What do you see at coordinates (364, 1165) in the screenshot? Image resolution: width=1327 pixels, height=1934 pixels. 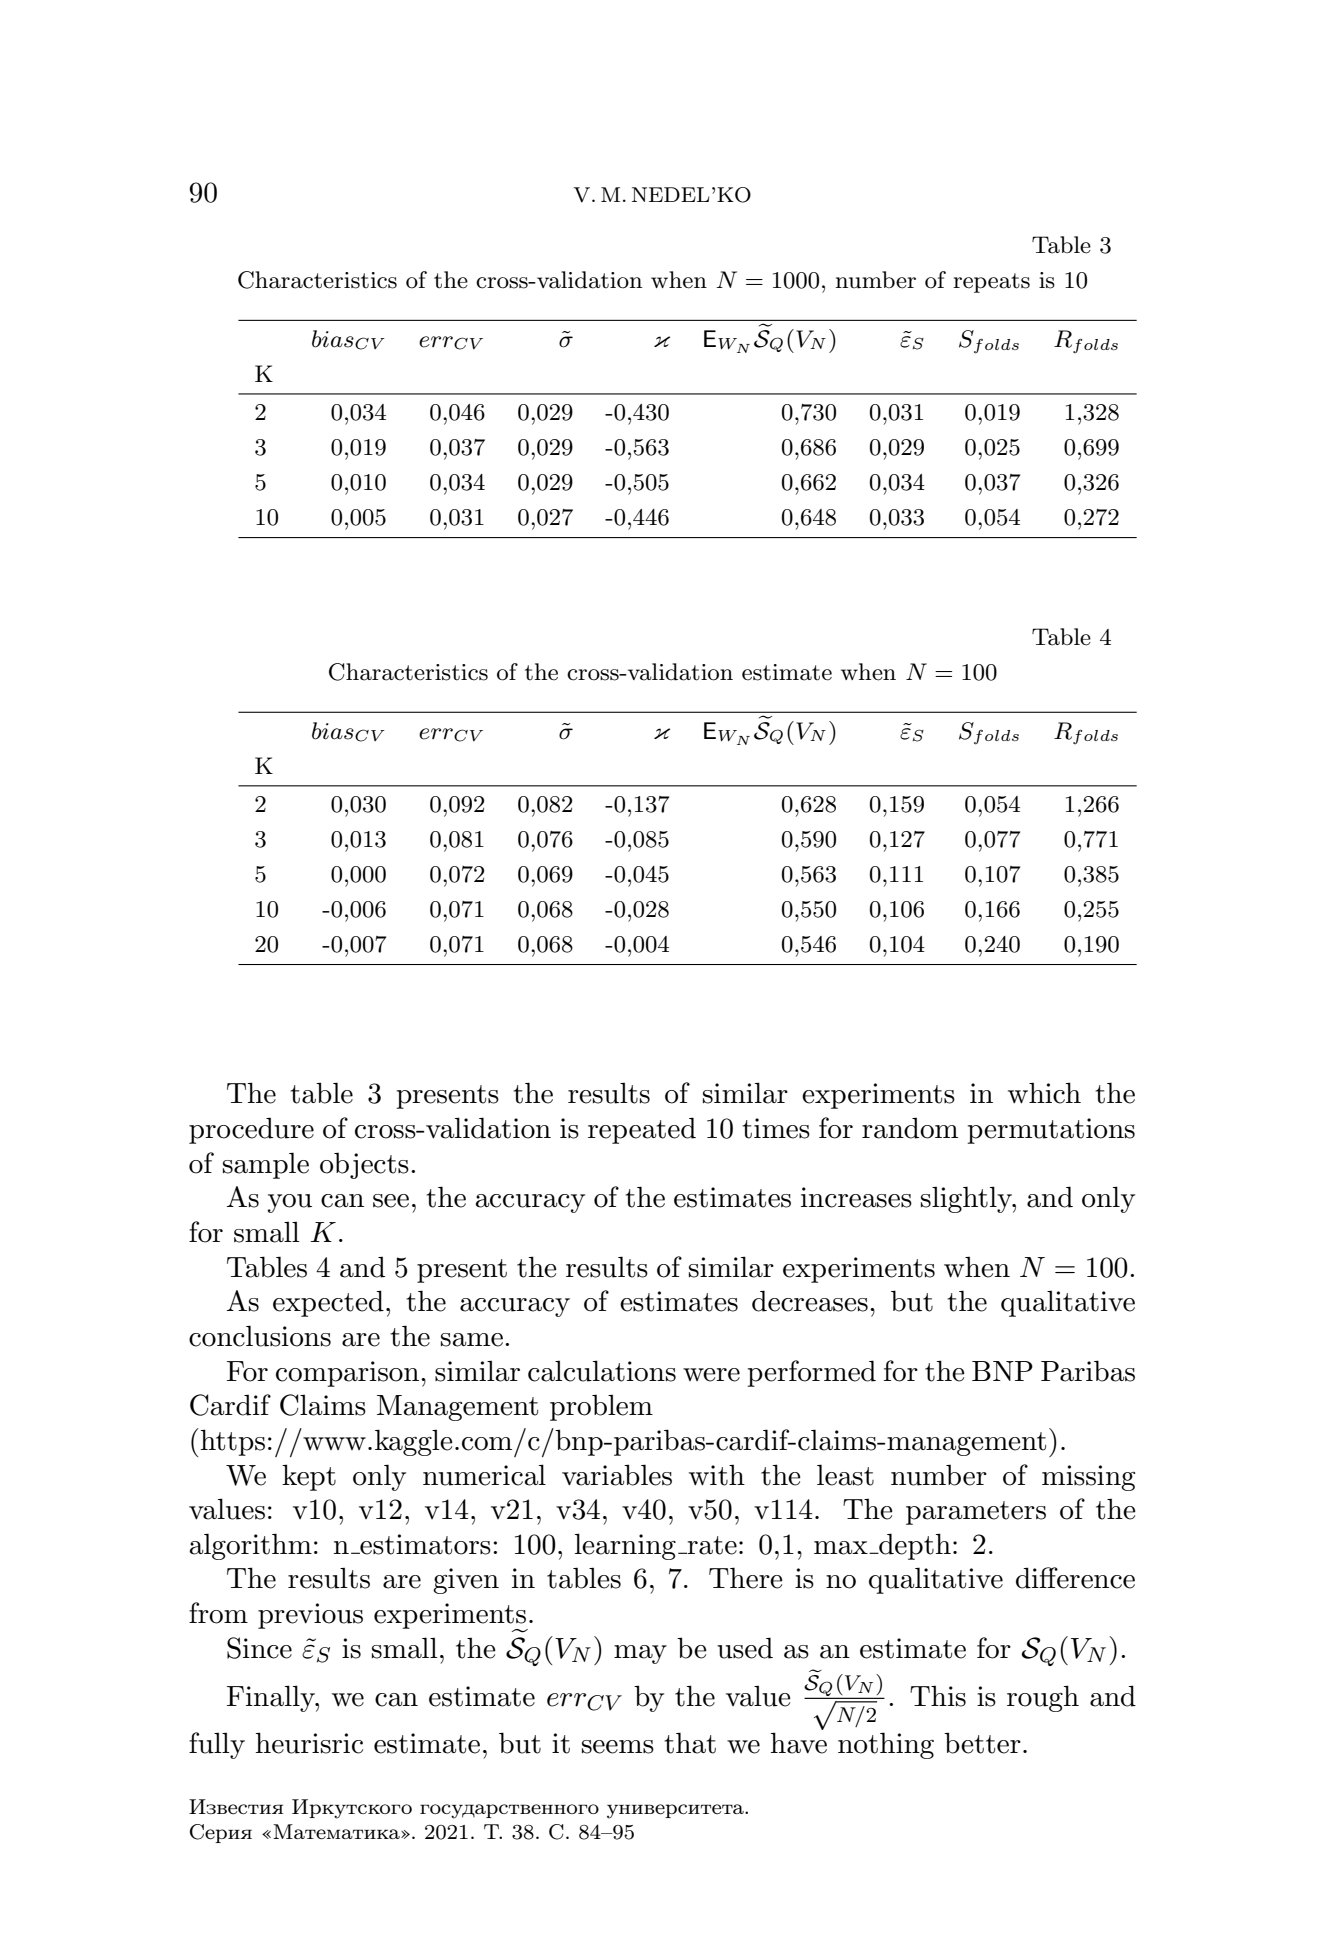 I see `objects` at bounding box center [364, 1165].
